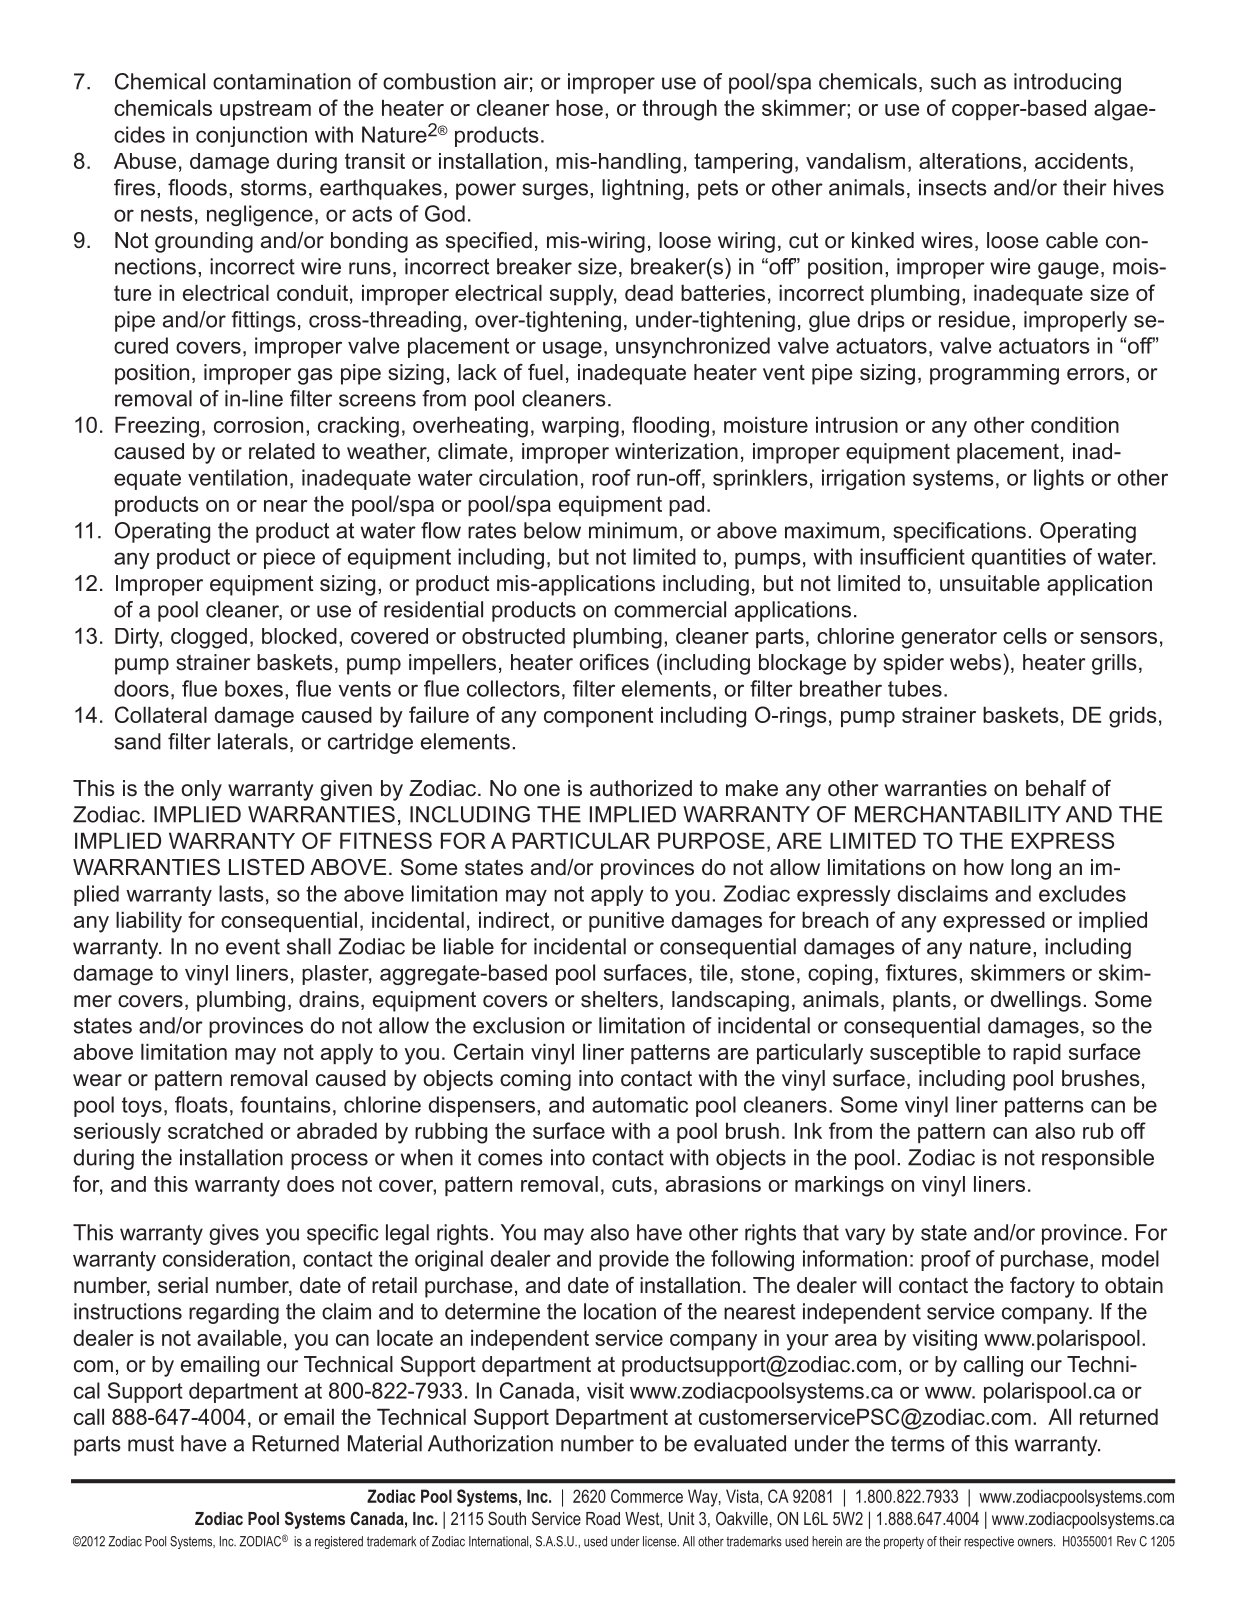 This screenshot has width=1242, height=1607. Describe the element at coordinates (1037, 1053) in the screenshot. I see `rapid` at that location.
